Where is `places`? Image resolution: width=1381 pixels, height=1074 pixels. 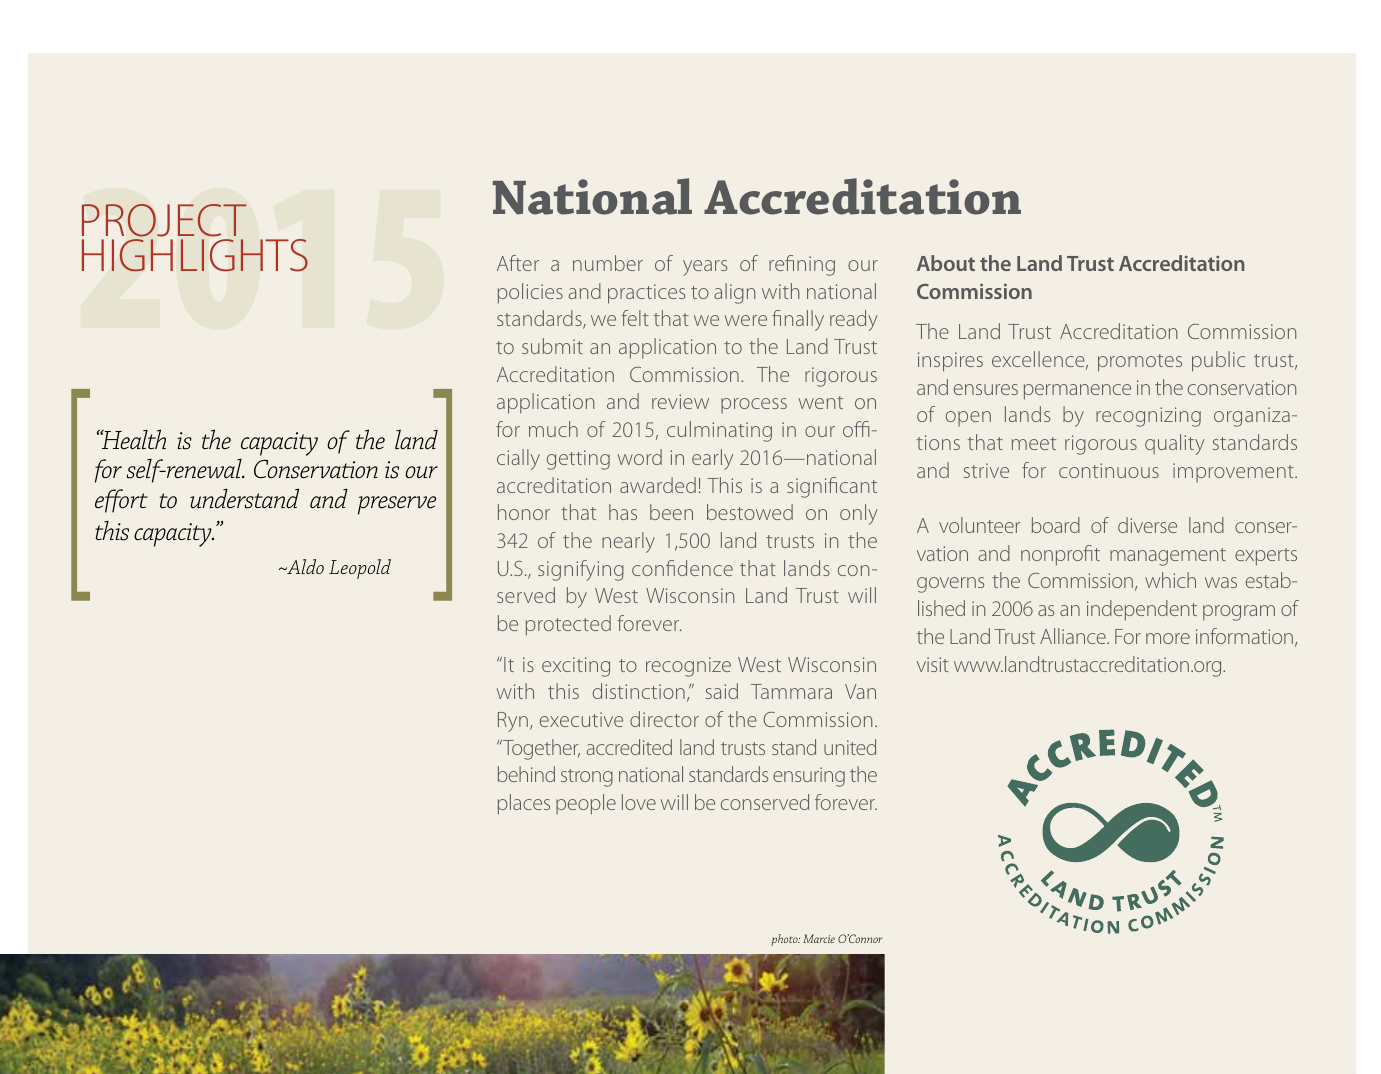
places is located at coordinates (524, 804).
